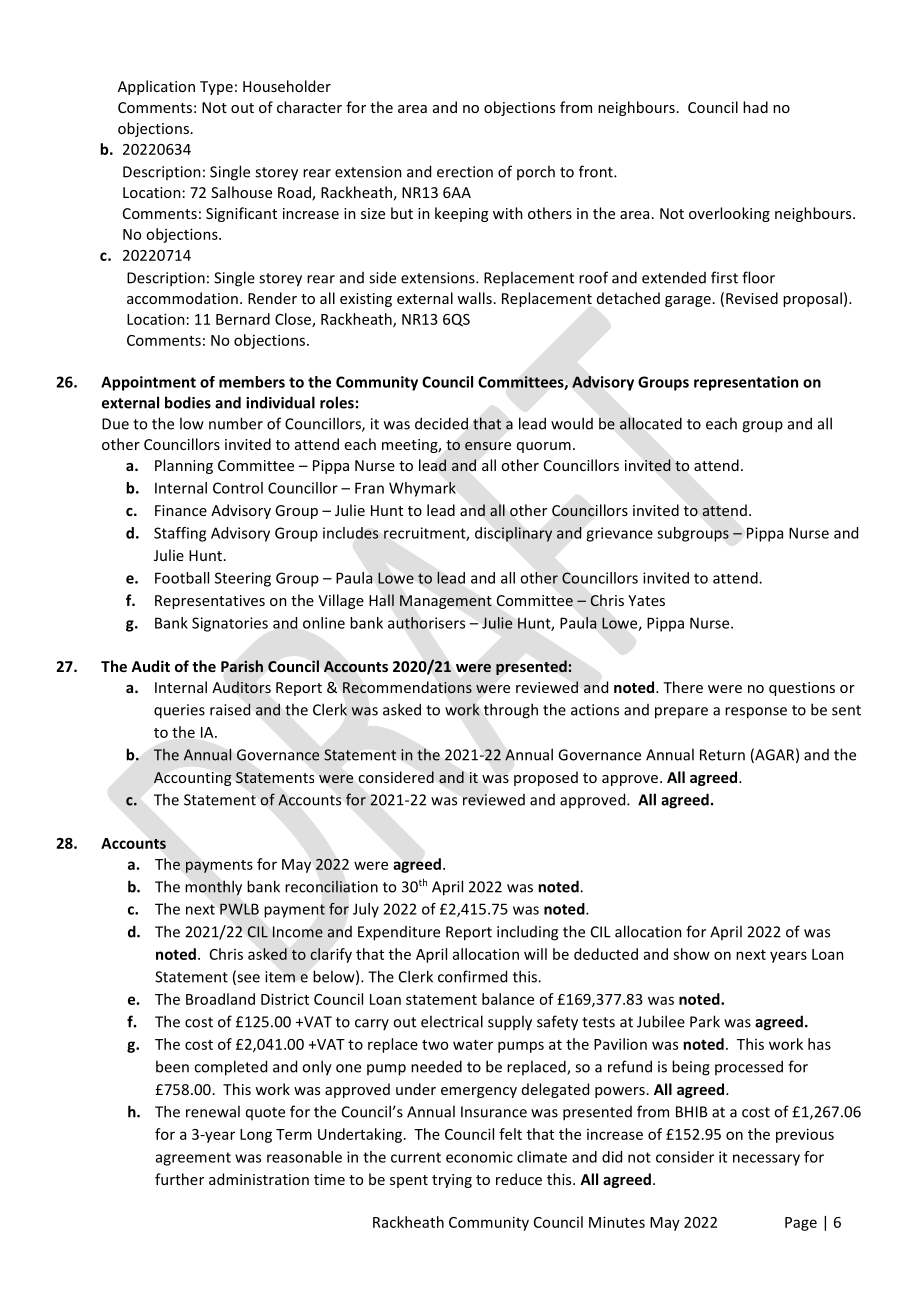  Describe the element at coordinates (651, 423) in the document. I see `allocated` at that location.
